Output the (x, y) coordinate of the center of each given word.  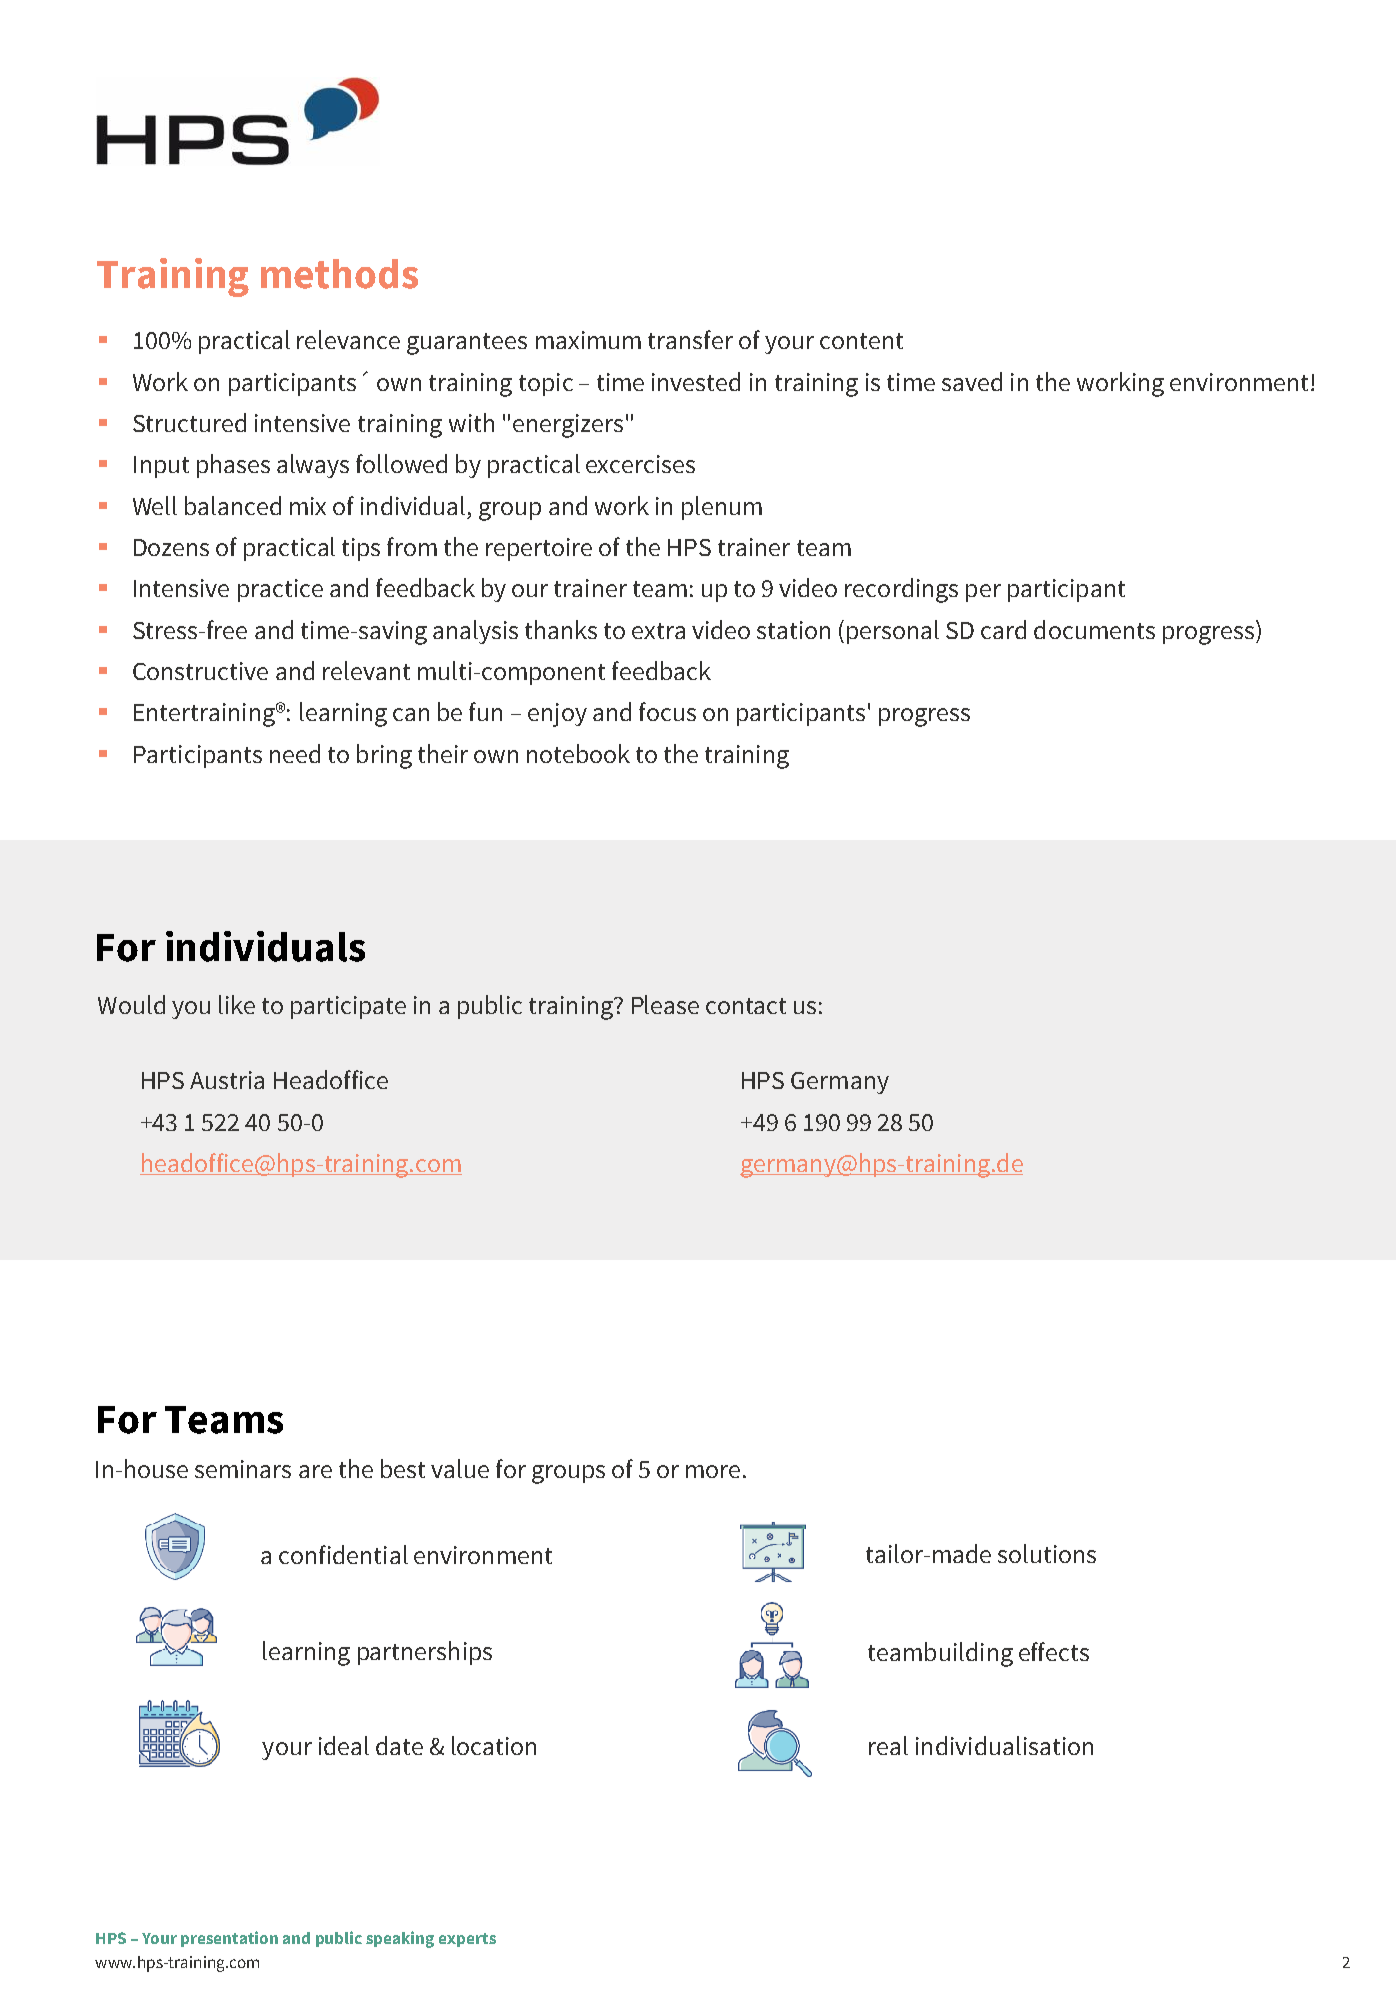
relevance (348, 339)
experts (467, 1940)
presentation (229, 1939)
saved (972, 381)
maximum (588, 340)
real (888, 1745)
